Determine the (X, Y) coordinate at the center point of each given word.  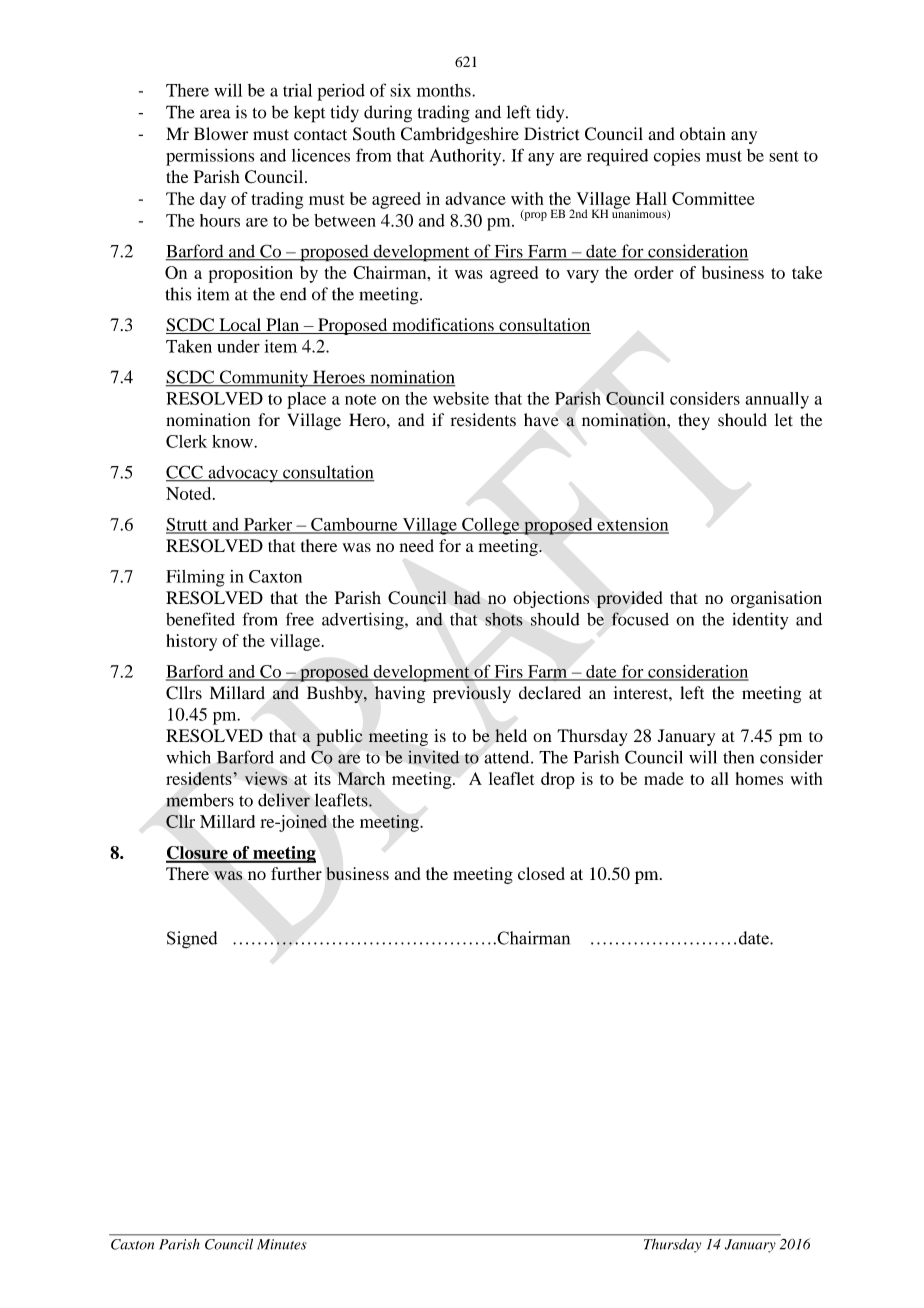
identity (760, 621)
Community (264, 378)
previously (472, 694)
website (461, 398)
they (694, 421)
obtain (703, 134)
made (664, 778)
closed (541, 873)
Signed (192, 940)
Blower (221, 134)
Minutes (282, 1244)
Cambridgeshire (460, 135)
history (191, 642)
